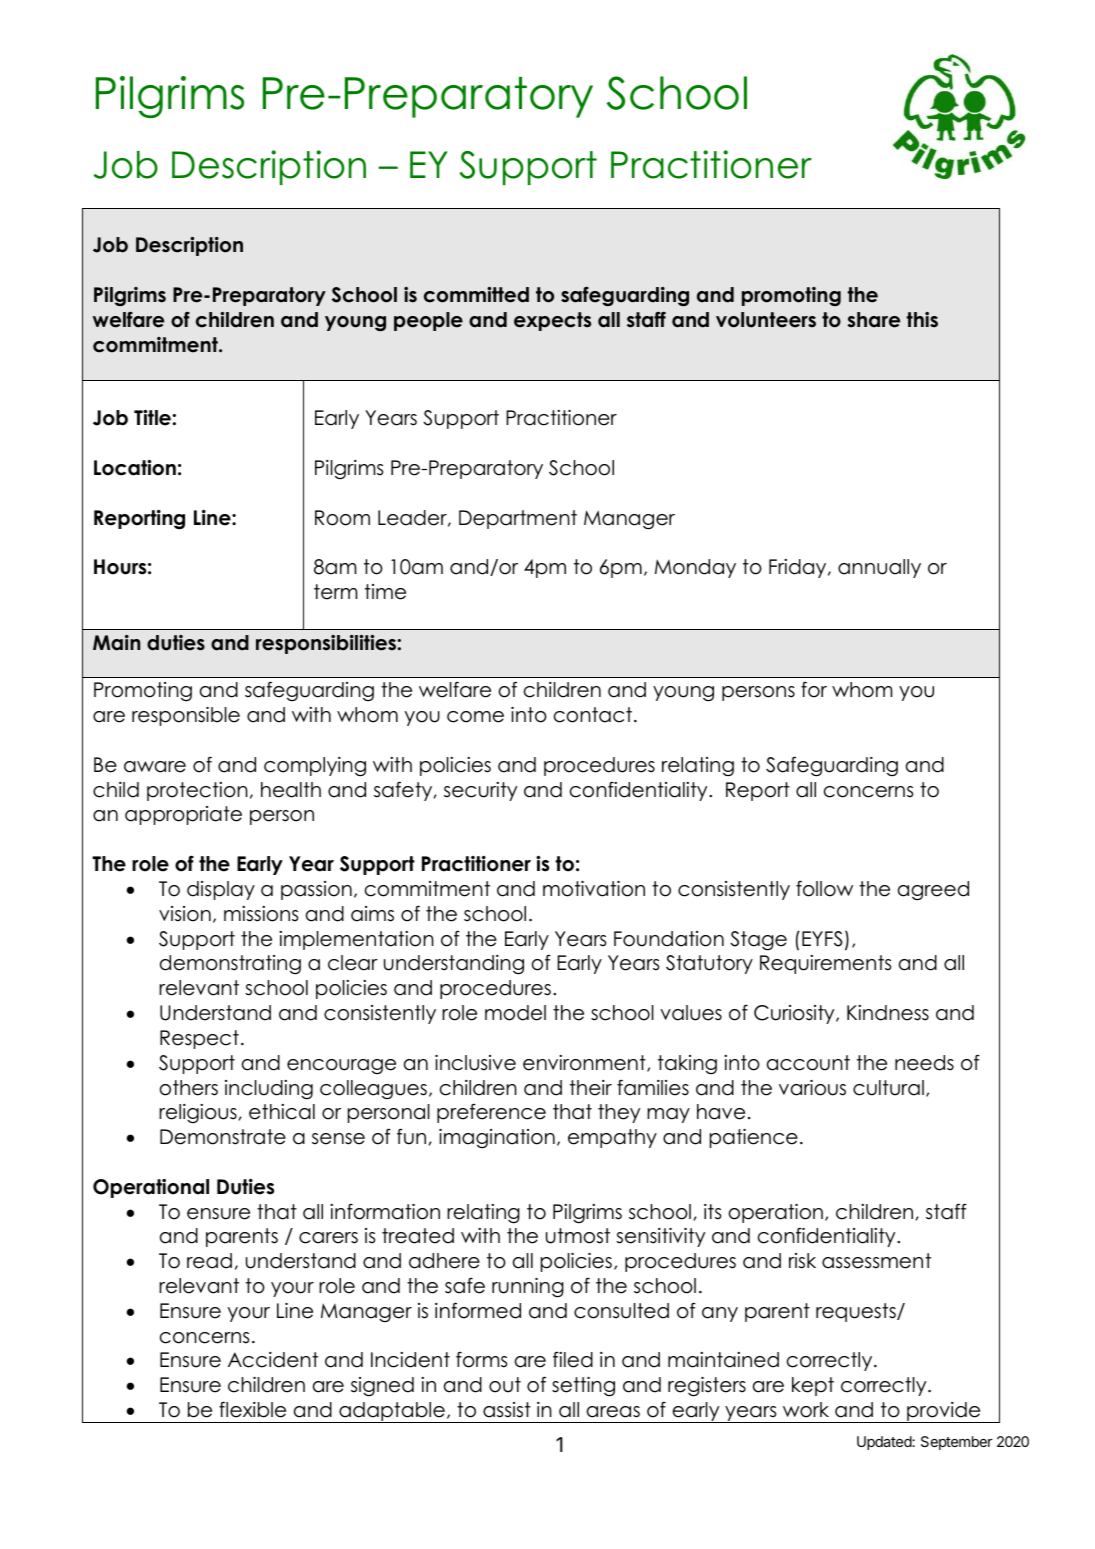 This screenshot has height=1549, width=1095. What do you see at coordinates (552, 321) in the screenshot?
I see `expects` at bounding box center [552, 321].
